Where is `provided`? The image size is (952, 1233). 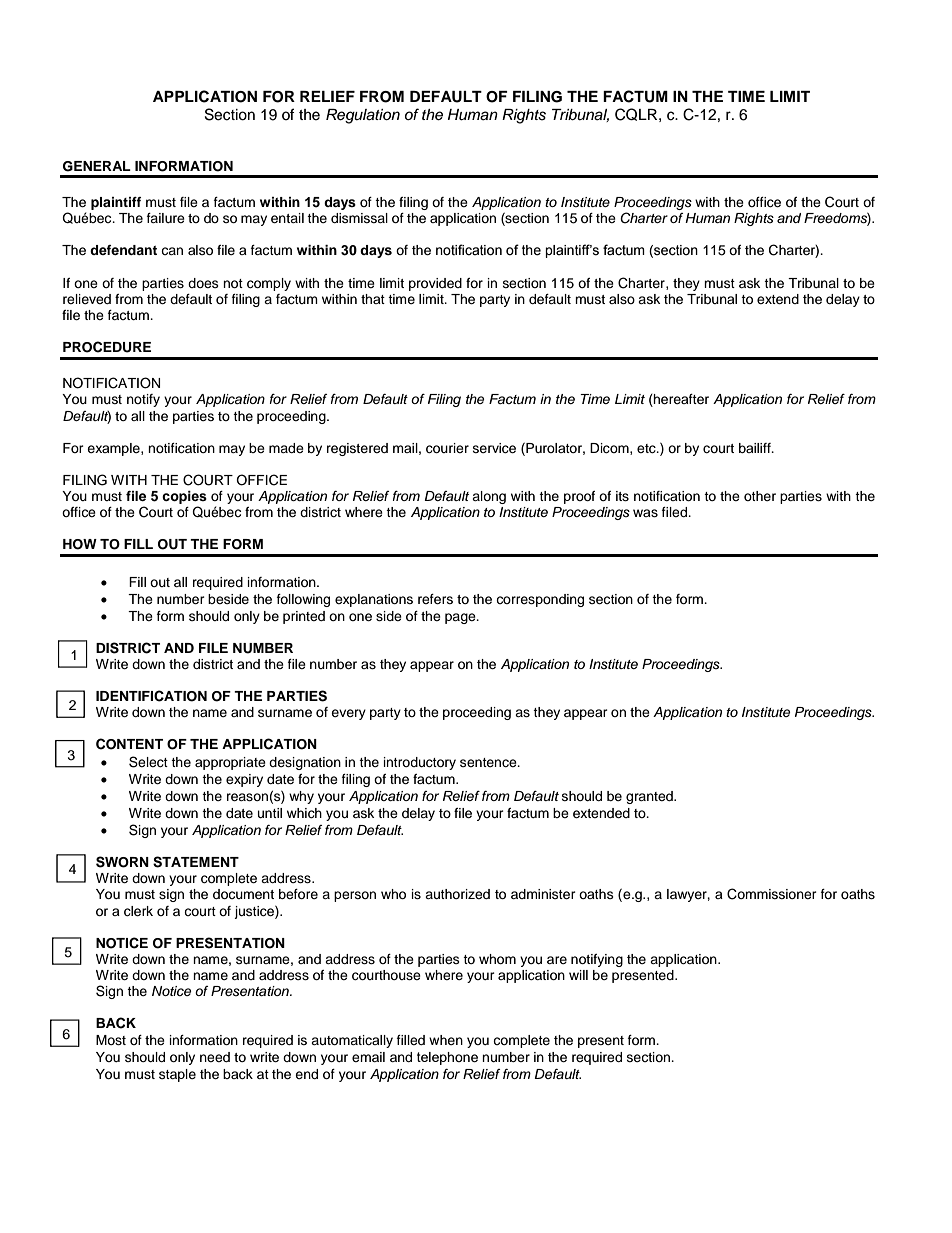
provided is located at coordinates (435, 284).
